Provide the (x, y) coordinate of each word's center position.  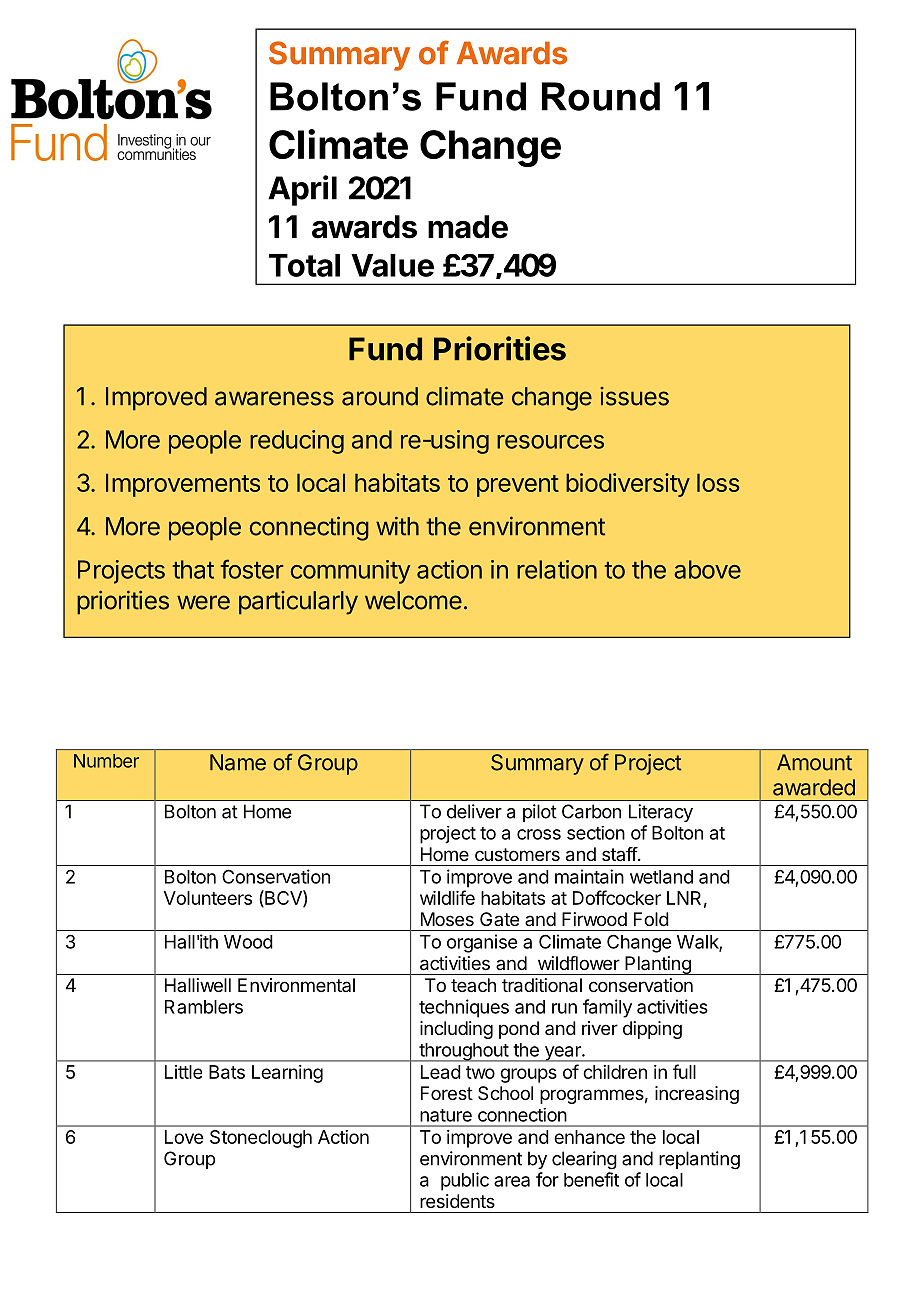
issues (634, 396)
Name (238, 762)
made (468, 227)
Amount (814, 762)
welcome (413, 600)
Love (184, 1137)
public (465, 1181)
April (302, 190)
